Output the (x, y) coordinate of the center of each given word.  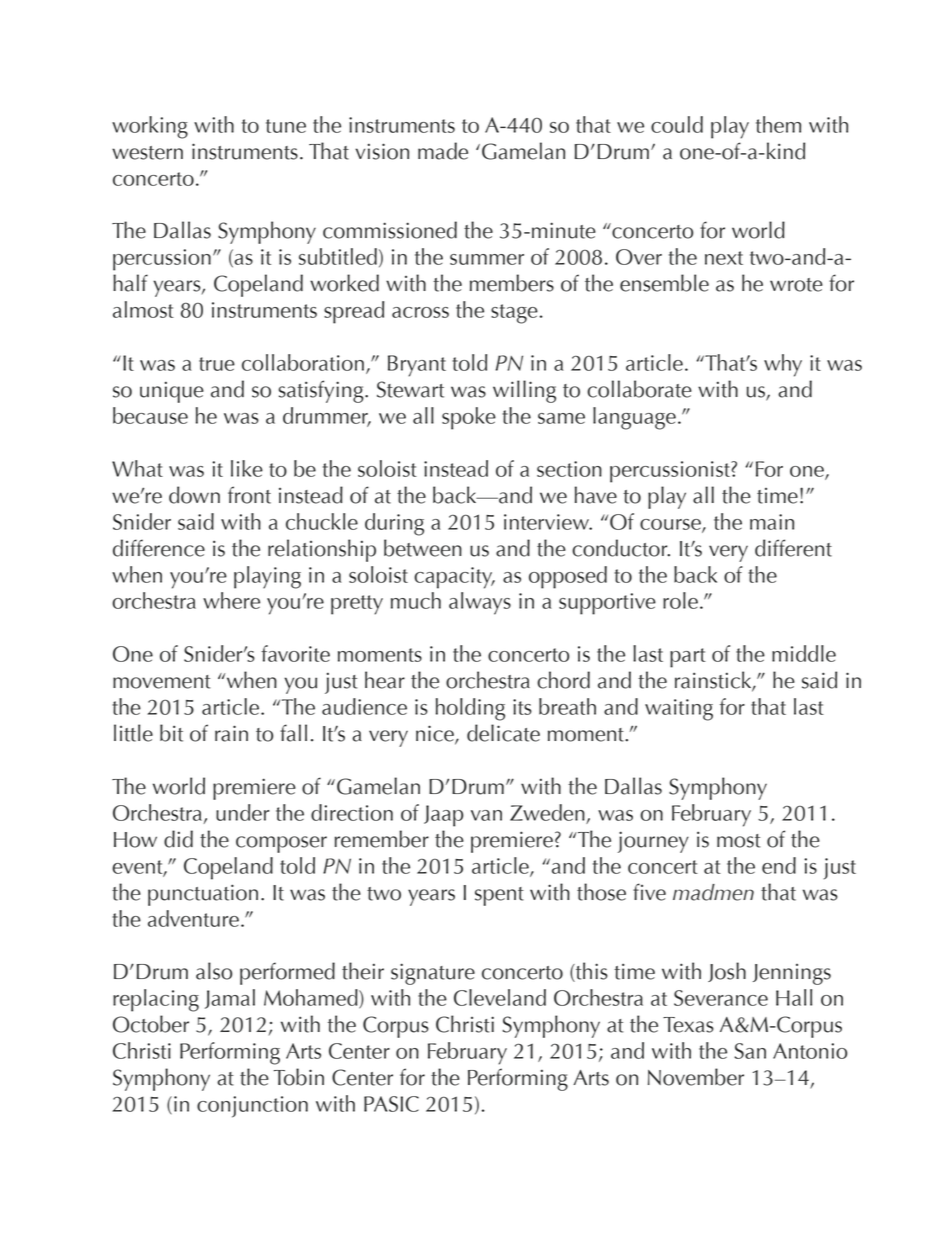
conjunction (252, 1107)
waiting (679, 710)
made (443, 151)
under (242, 812)
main (772, 522)
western (147, 153)
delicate (503, 733)
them (778, 124)
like (247, 468)
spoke (469, 418)
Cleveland (500, 997)
